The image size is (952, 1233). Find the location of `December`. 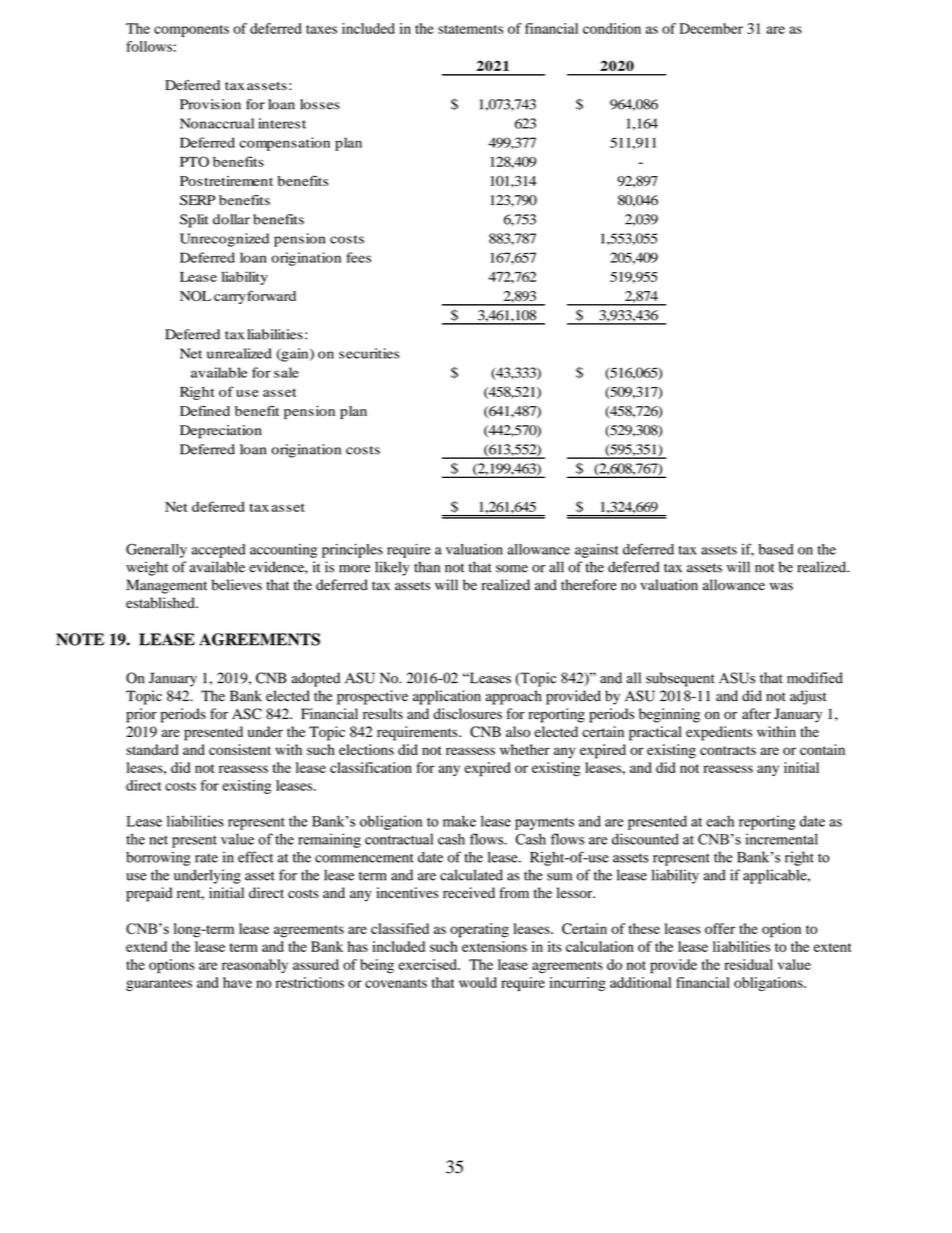

December is located at coordinates (711, 28).
